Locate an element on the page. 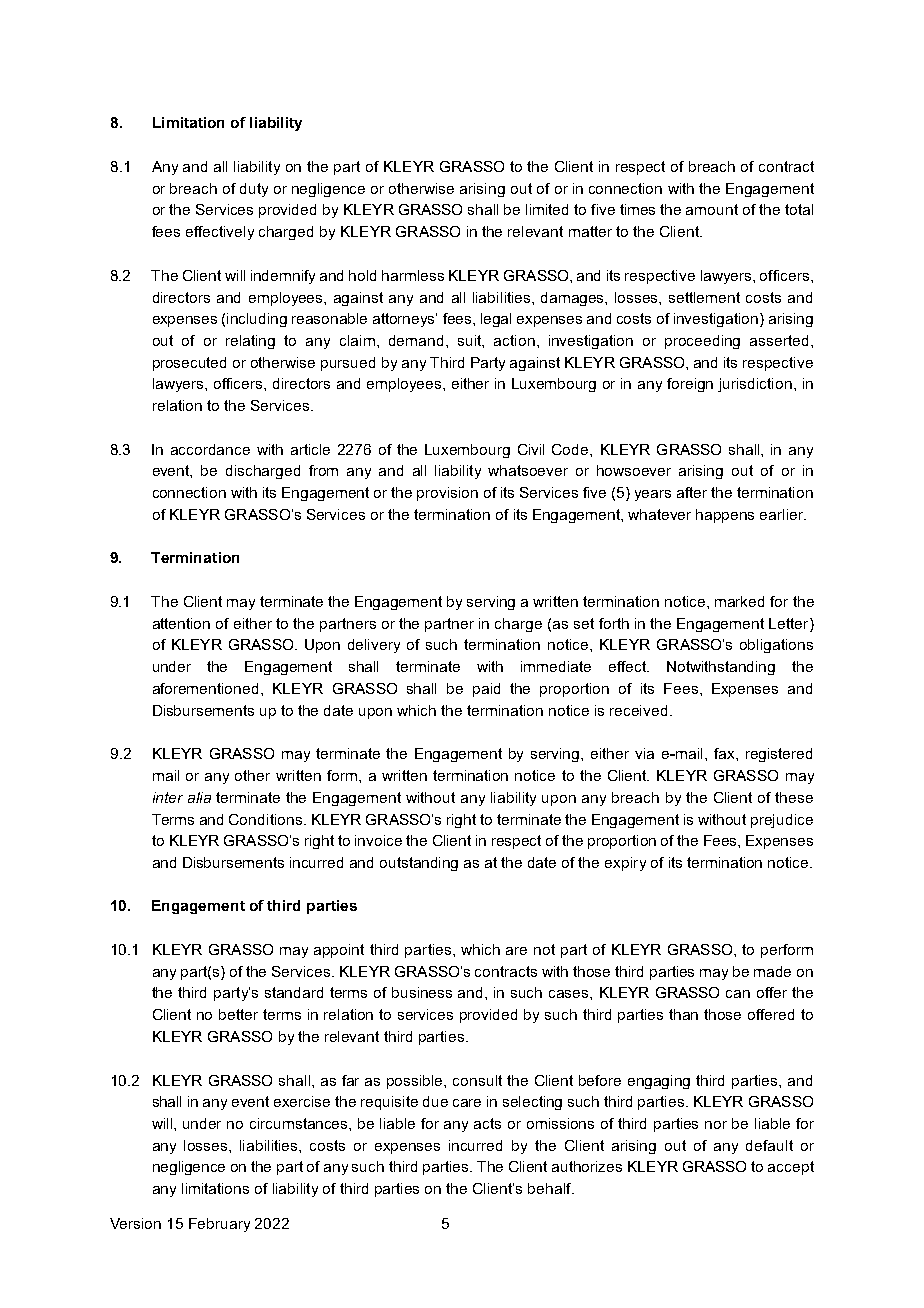  happens is located at coordinates (725, 516).
